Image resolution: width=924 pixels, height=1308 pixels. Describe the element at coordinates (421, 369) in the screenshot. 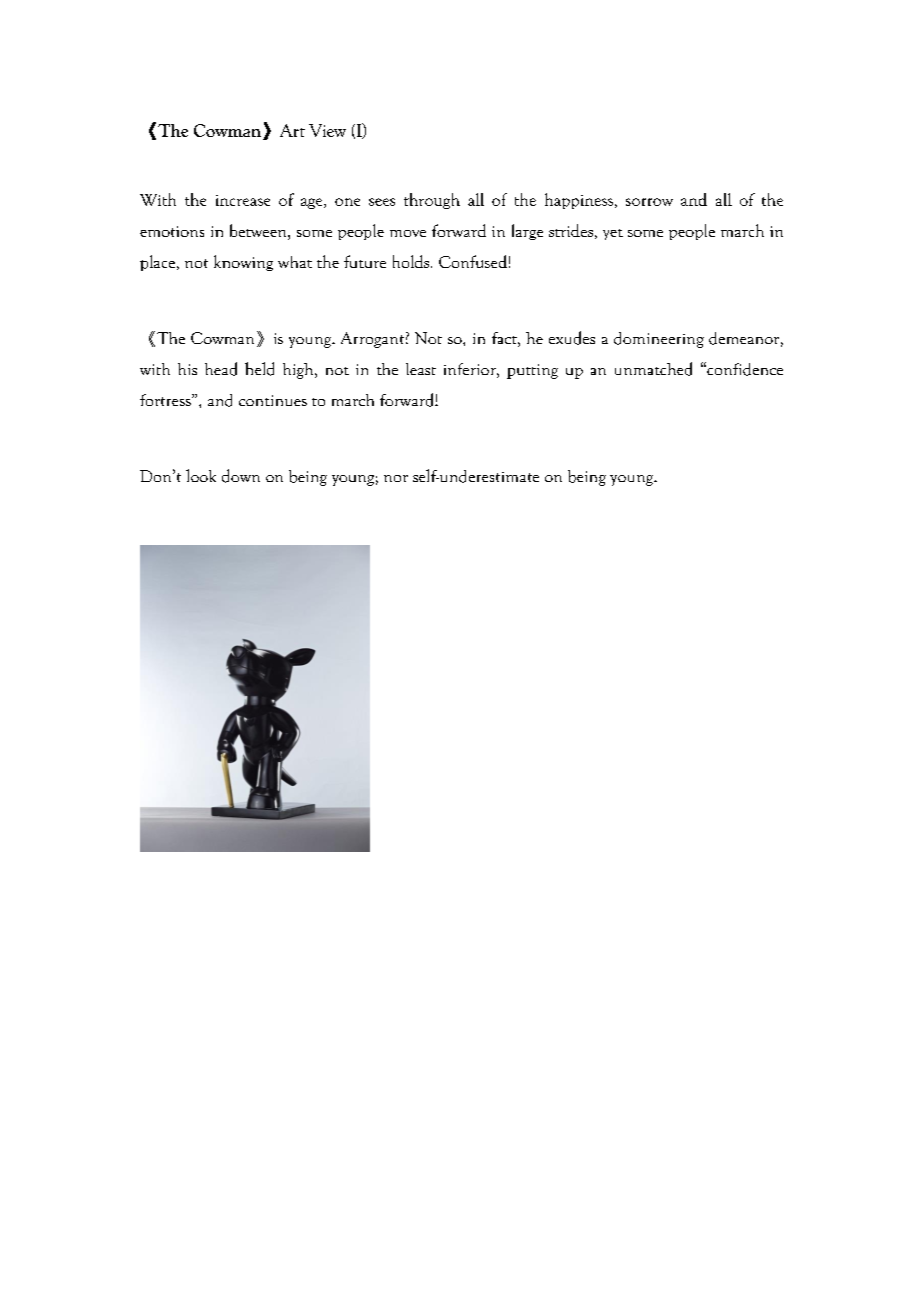

I see `least` at that location.
